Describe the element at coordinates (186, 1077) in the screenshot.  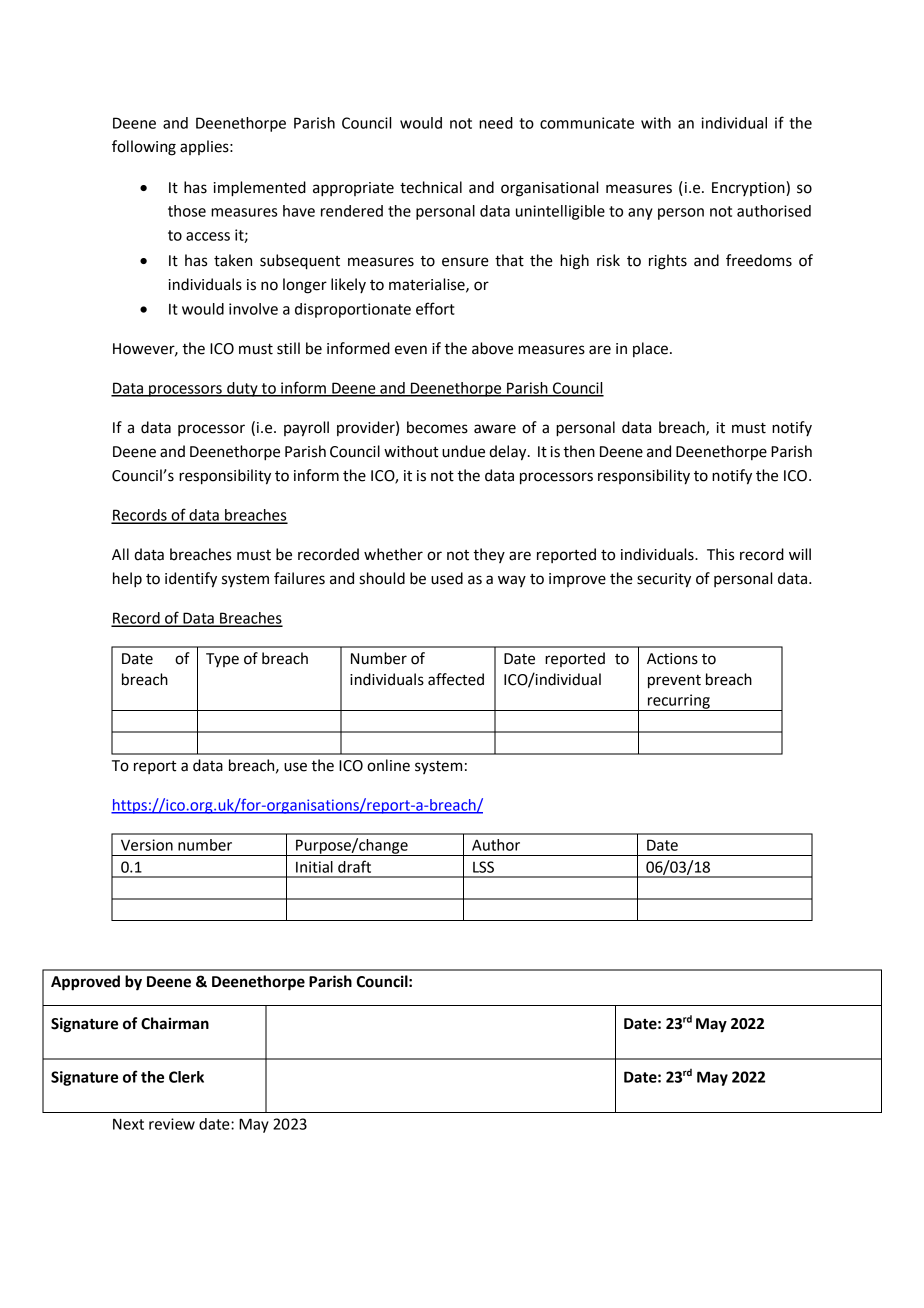
I see `Clerk` at that location.
